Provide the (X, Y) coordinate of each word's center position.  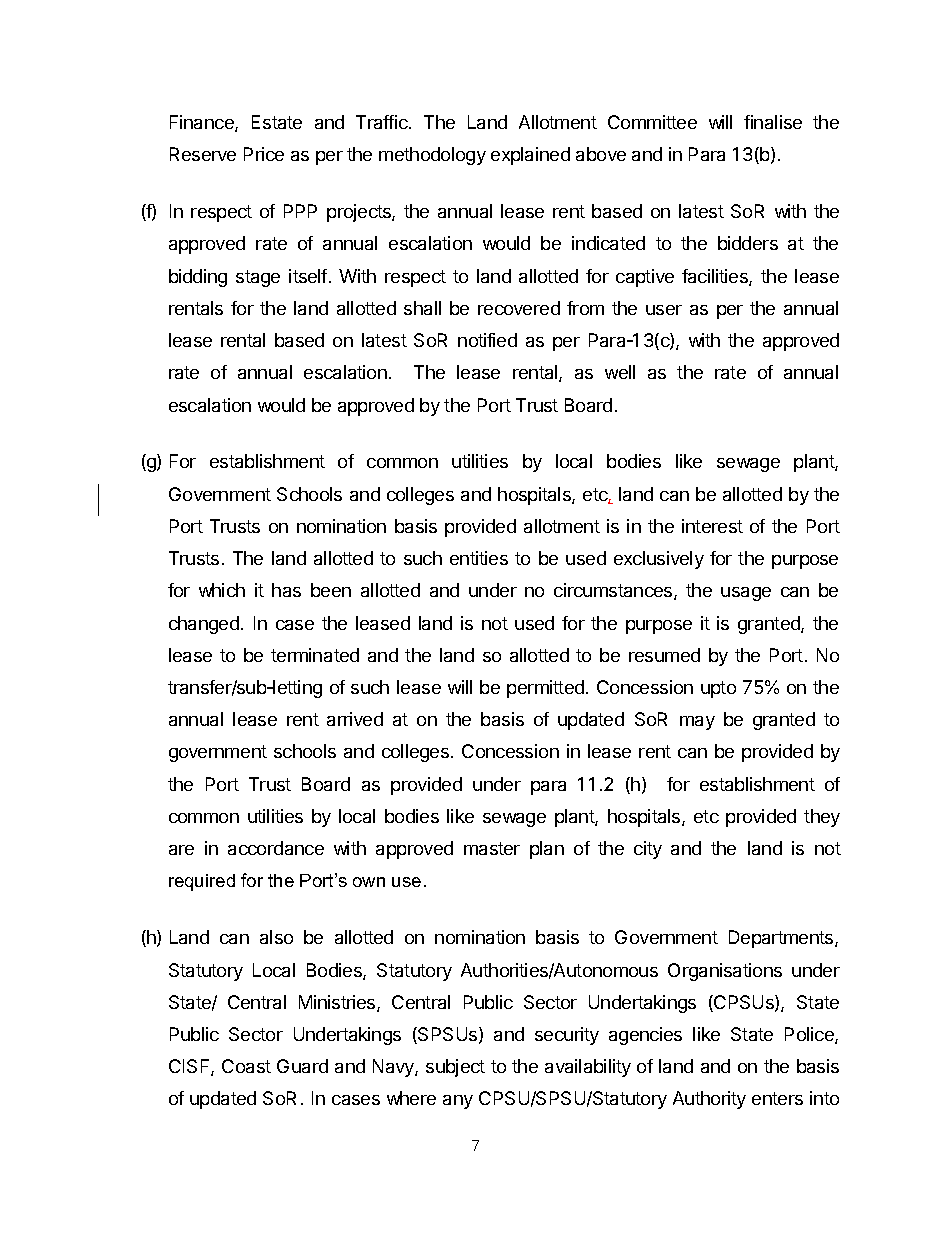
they (822, 818)
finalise (773, 122)
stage (258, 278)
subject (455, 1068)
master (492, 848)
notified (487, 340)
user (664, 310)
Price (264, 154)
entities (479, 558)
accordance (276, 848)
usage (746, 594)
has (286, 590)
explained (530, 156)
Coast (246, 1066)
